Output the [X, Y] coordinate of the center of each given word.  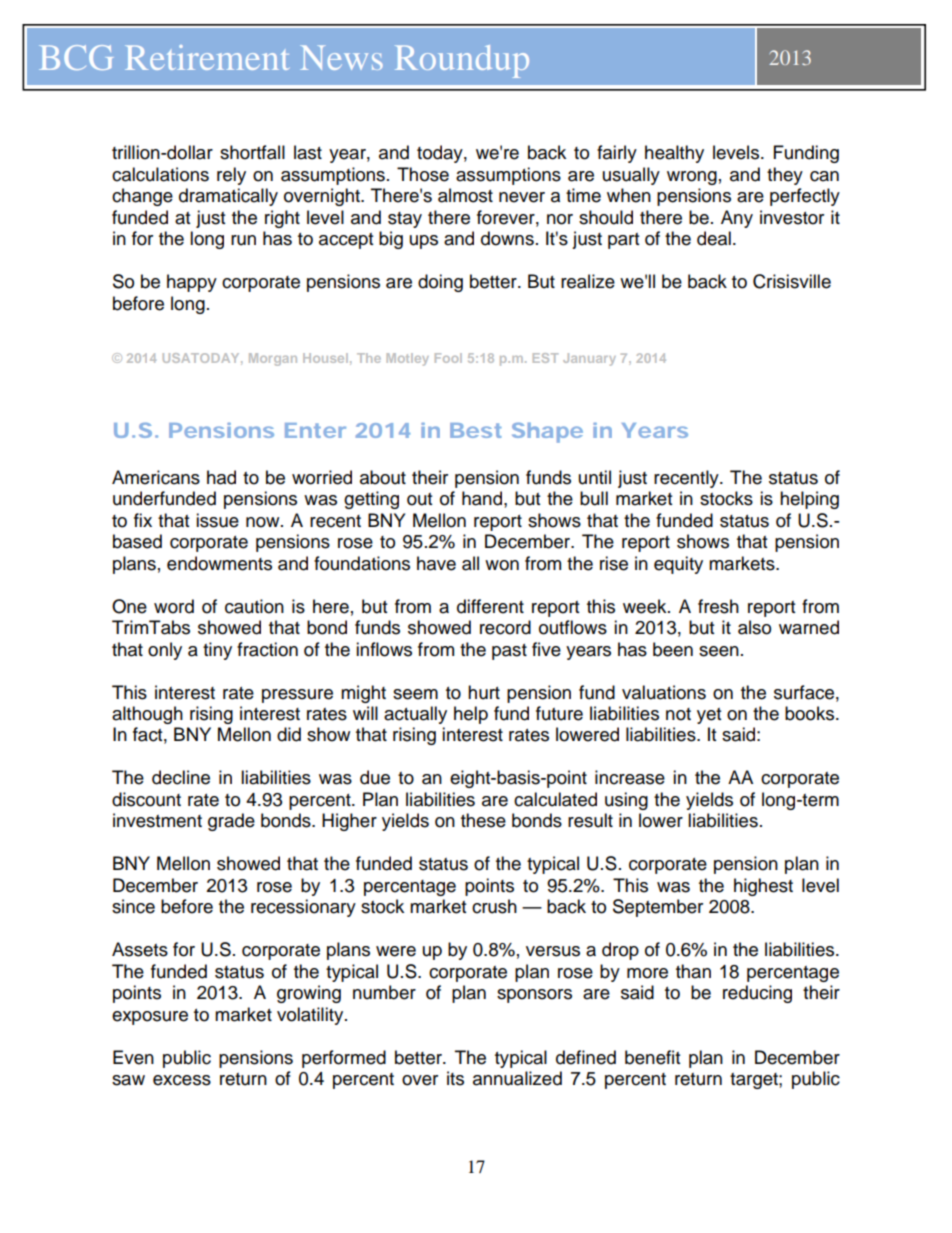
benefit [652, 1057]
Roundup [462, 61]
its [455, 1078]
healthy [674, 154]
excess [182, 1080]
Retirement [207, 57]
